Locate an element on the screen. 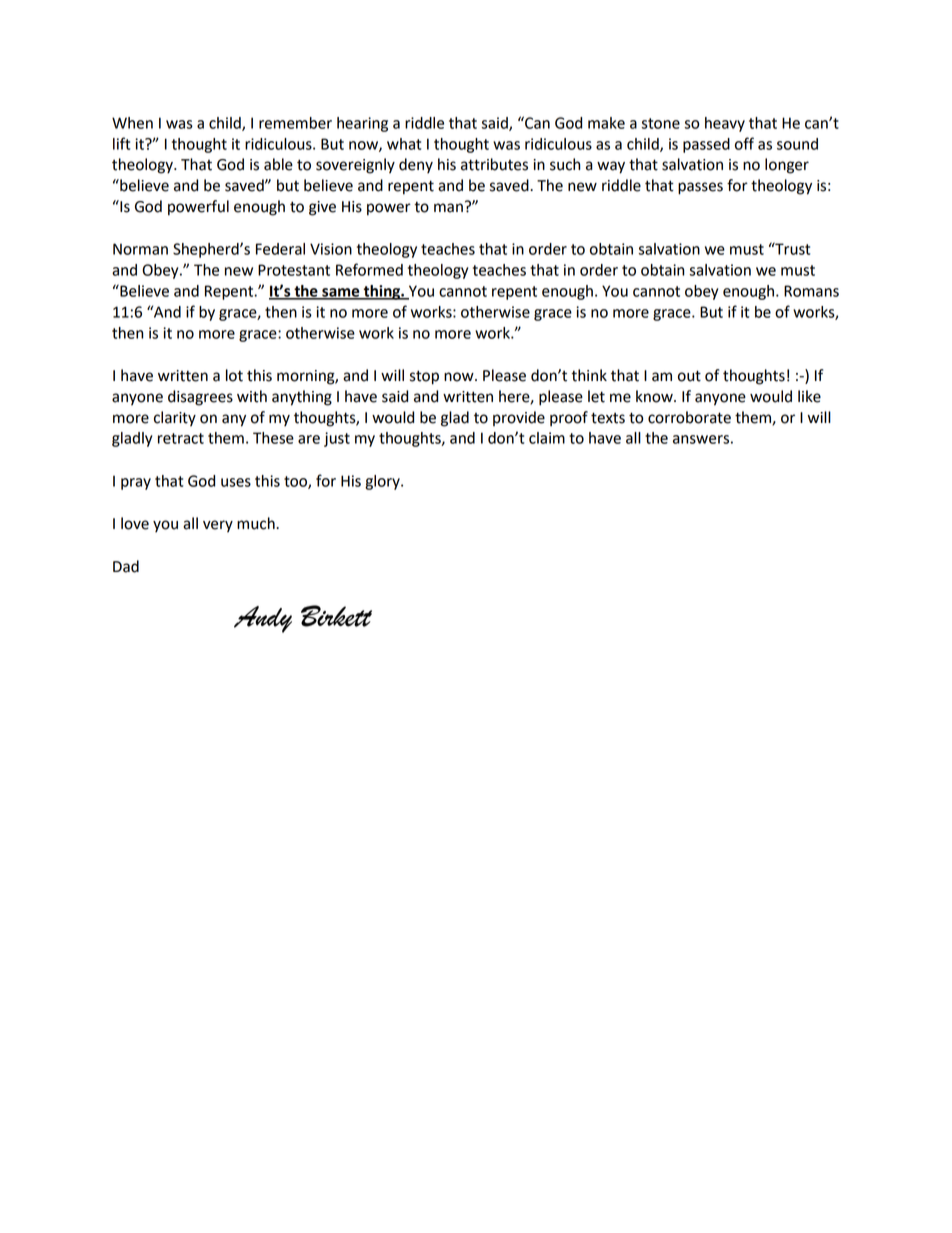  uses is located at coordinates (236, 482).
